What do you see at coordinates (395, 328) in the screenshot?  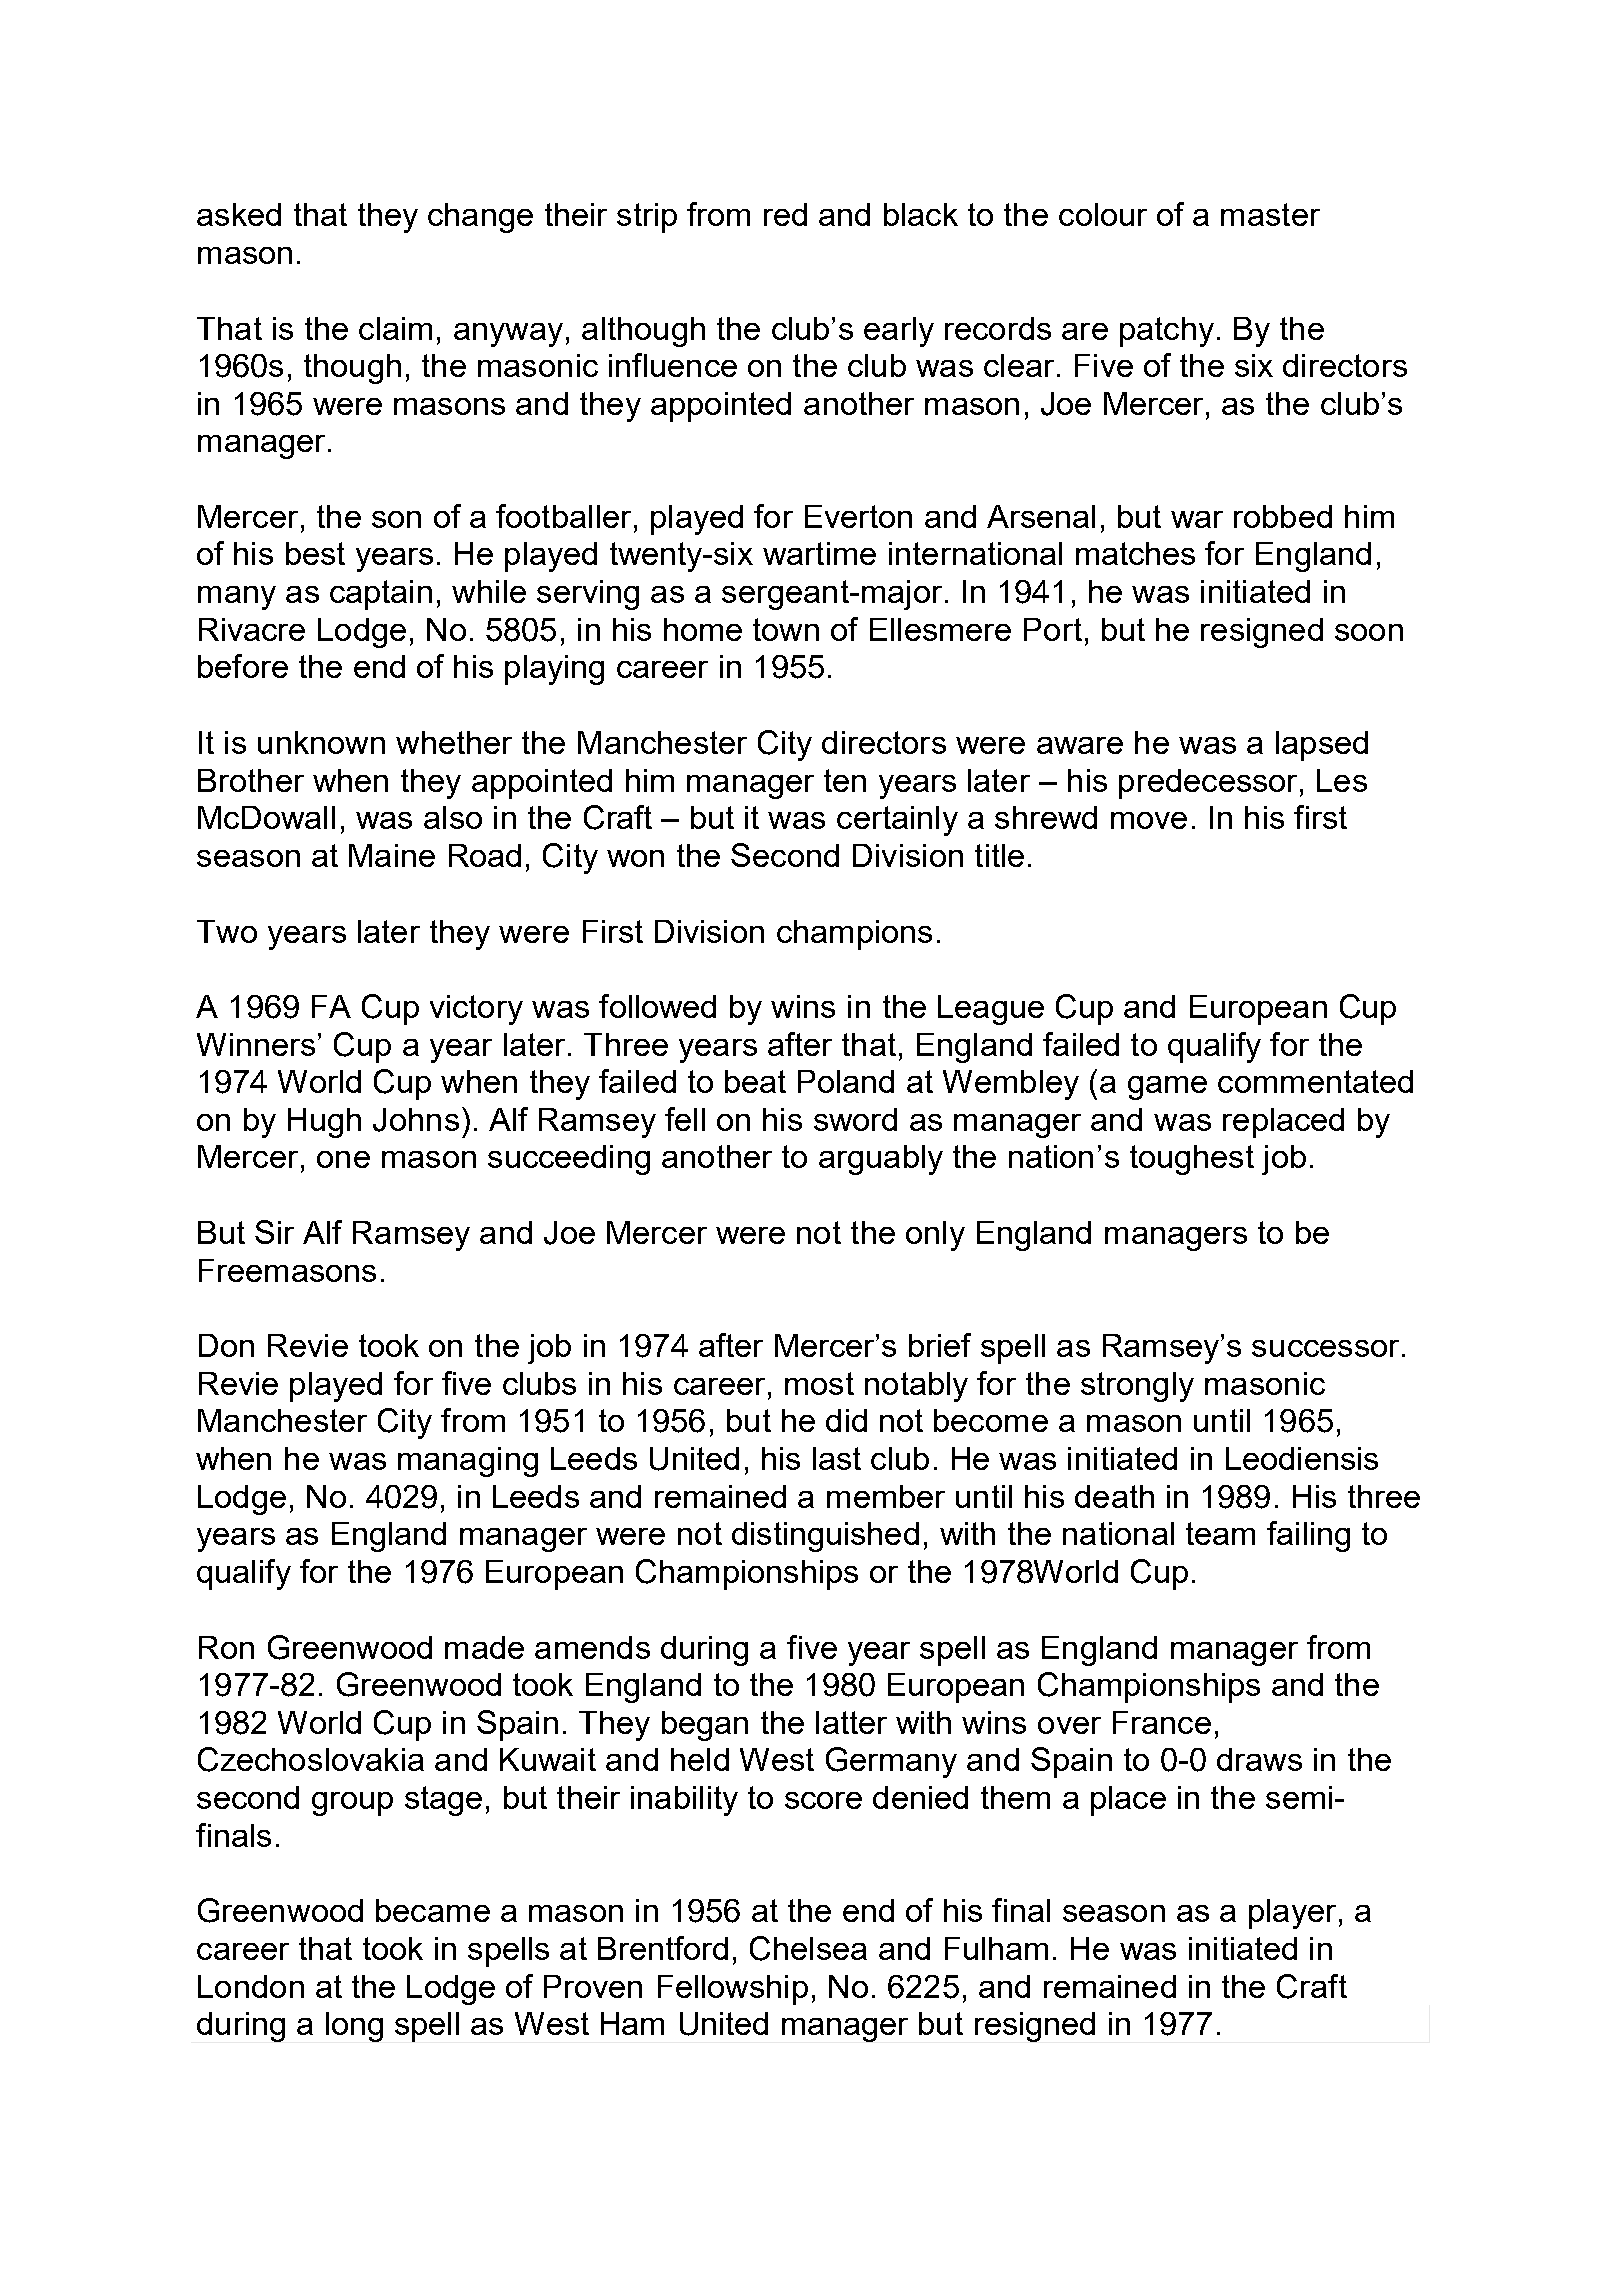 I see `claim` at bounding box center [395, 328].
